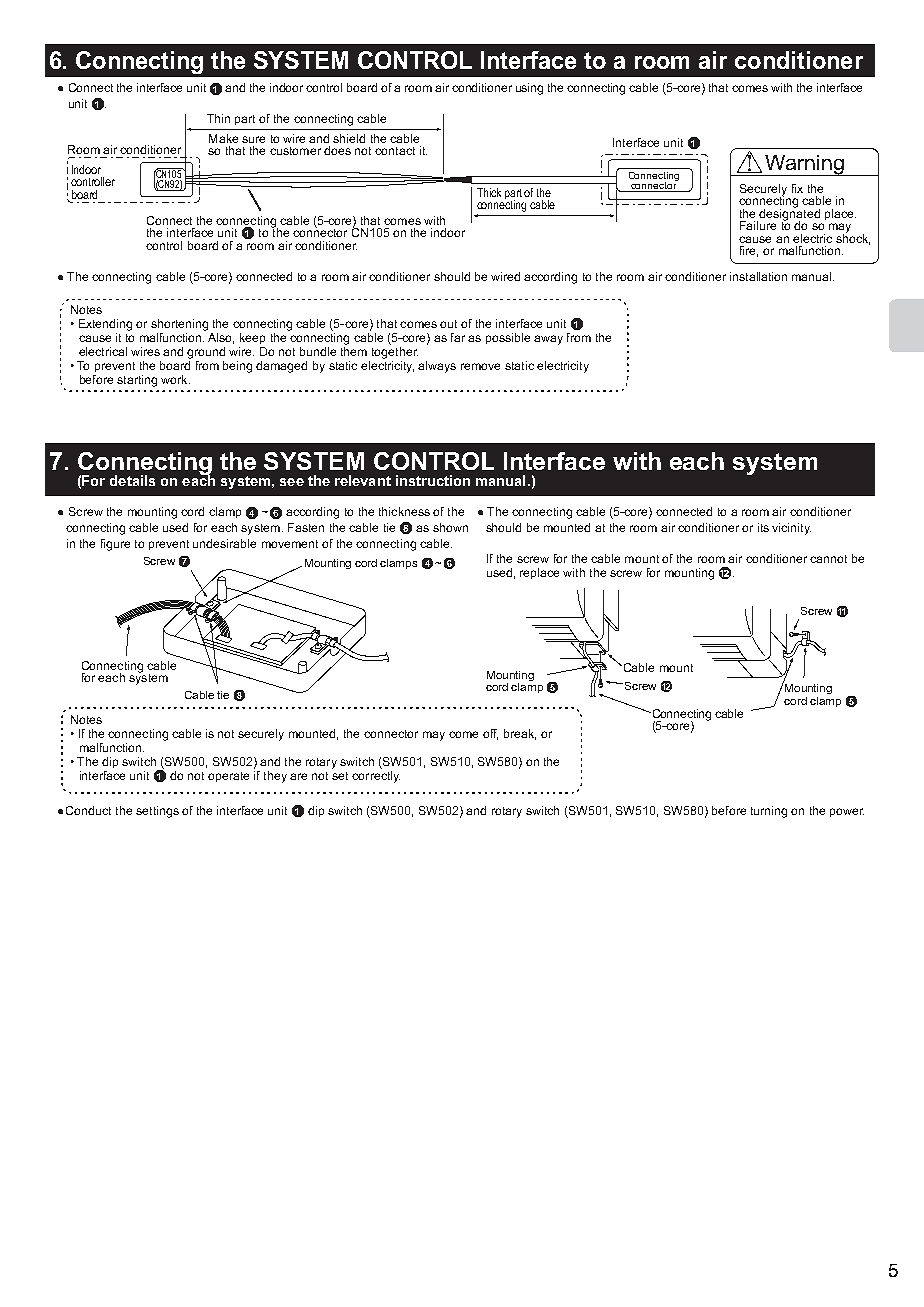 This image has width=924, height=1307. What do you see at coordinates (828, 559) in the image?
I see `cannot` at bounding box center [828, 559].
